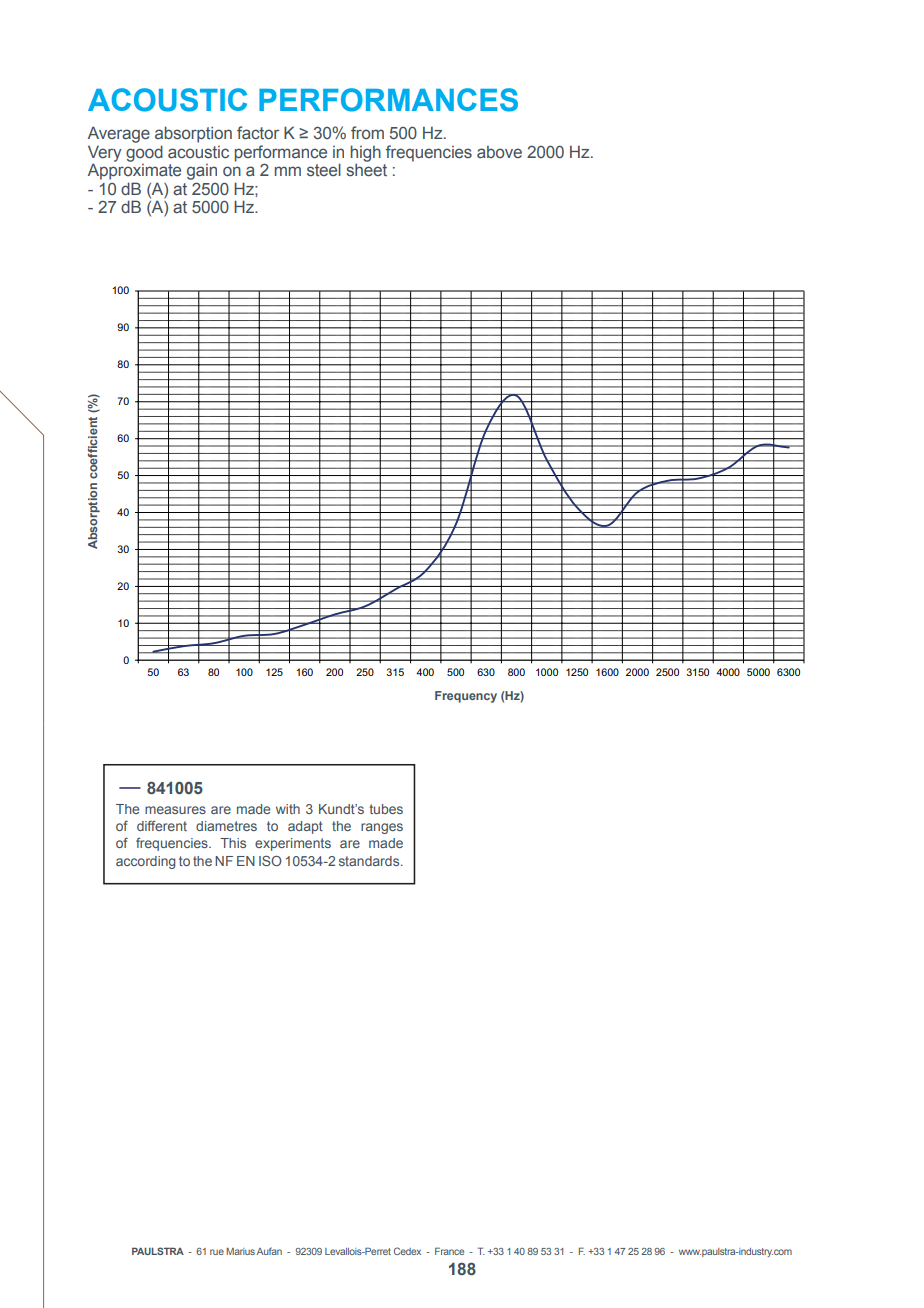 The height and width of the page is (1308, 924). What do you see at coordinates (134, 171) in the page?
I see `Approximate` at bounding box center [134, 171].
